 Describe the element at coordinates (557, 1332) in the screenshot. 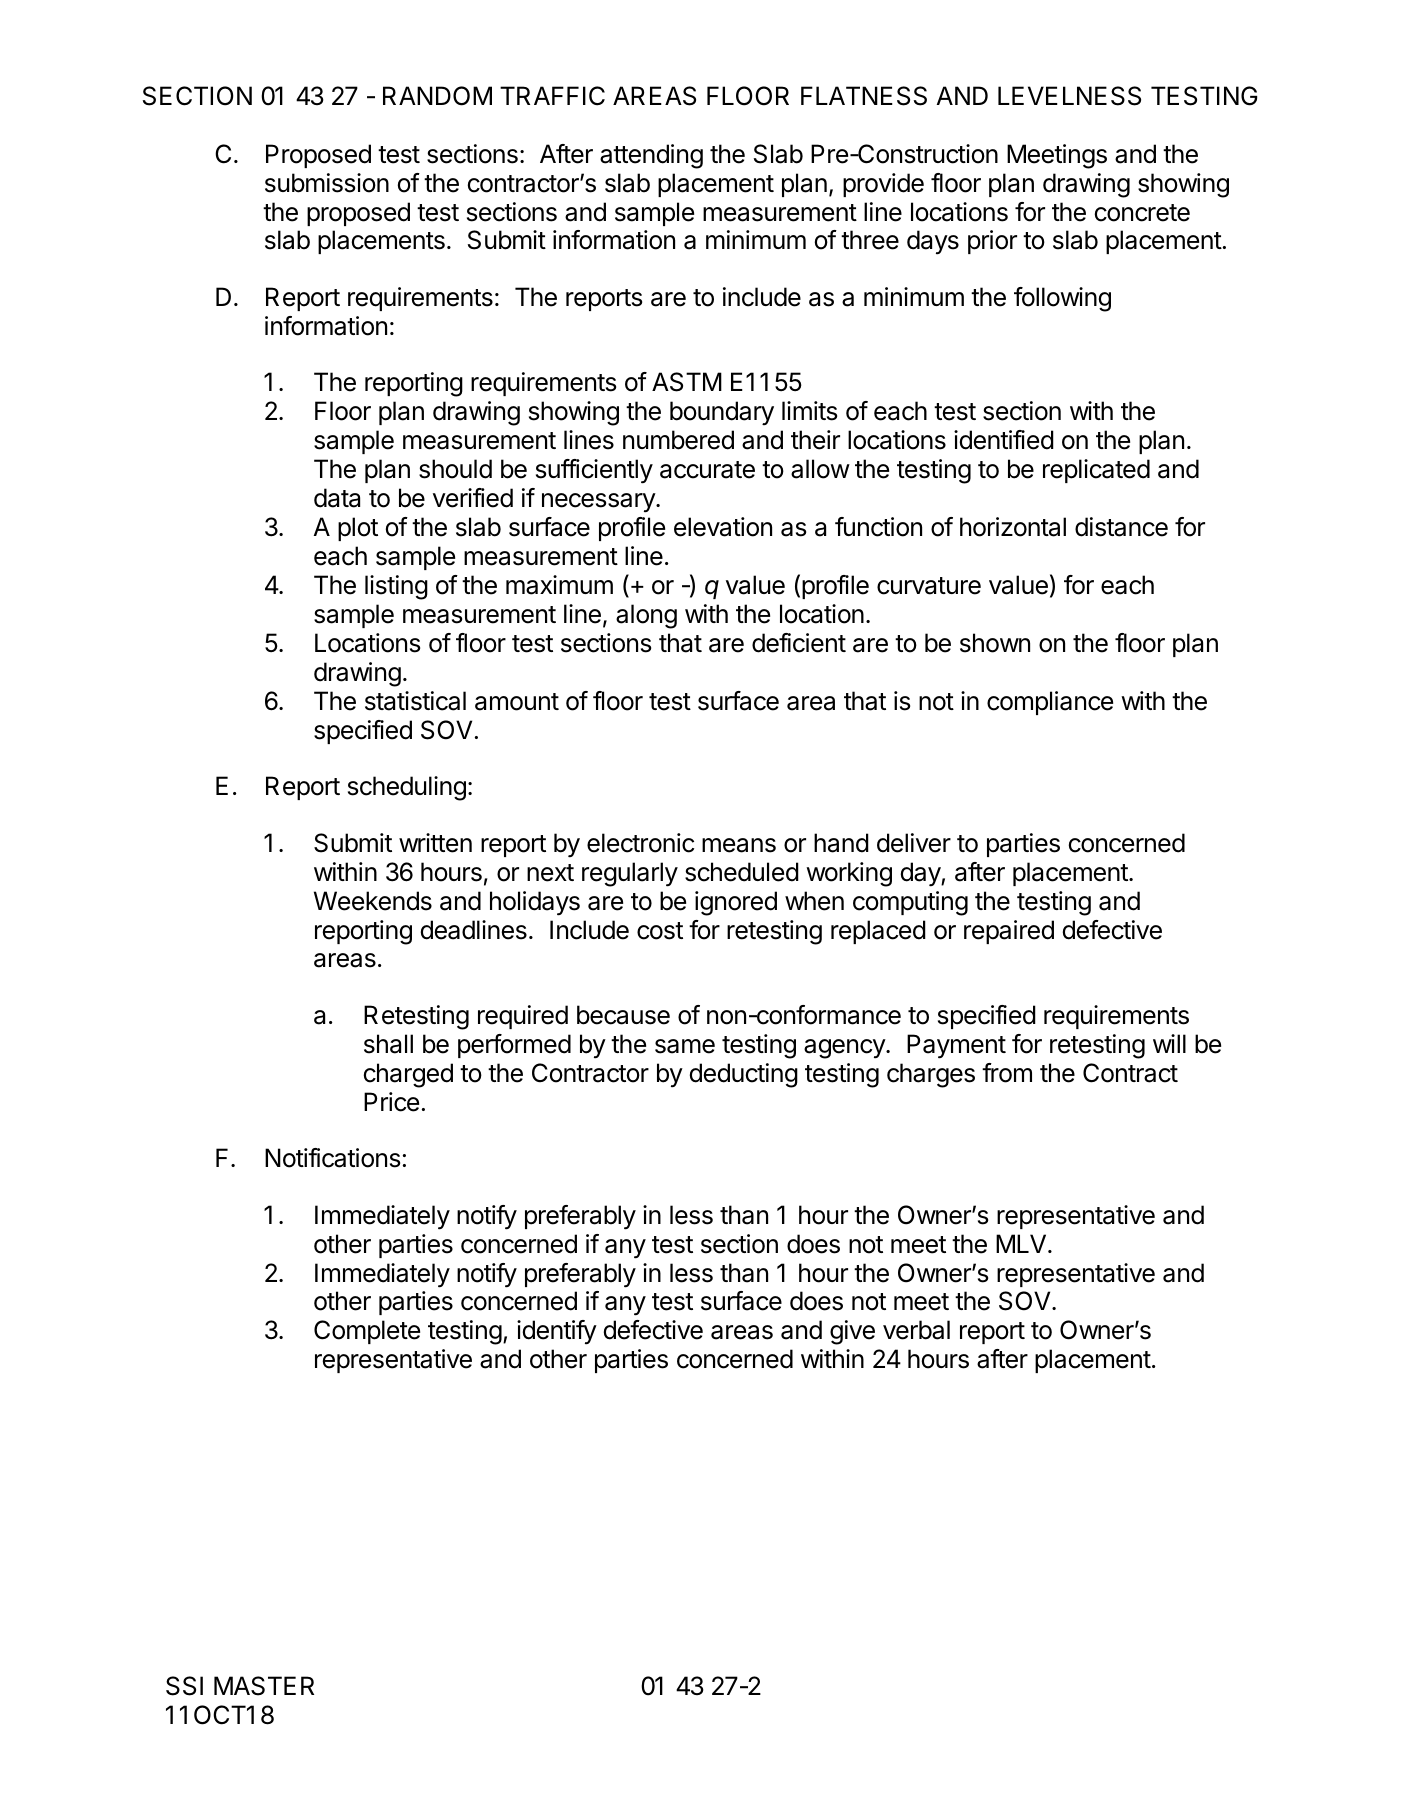

I see `identify` at that location.
